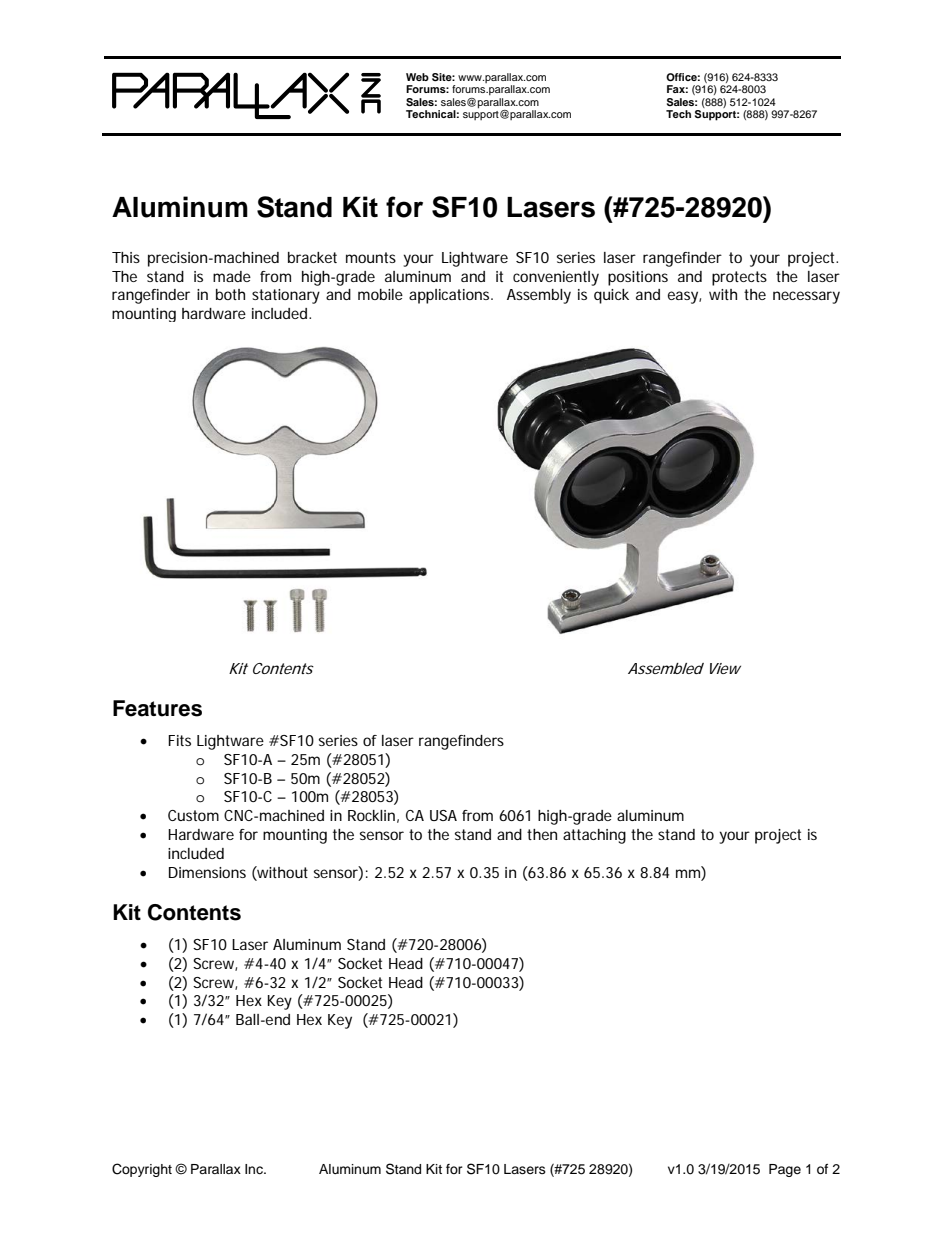 The width and height of the screenshot is (952, 1233). I want to click on Features, so click(157, 708).
